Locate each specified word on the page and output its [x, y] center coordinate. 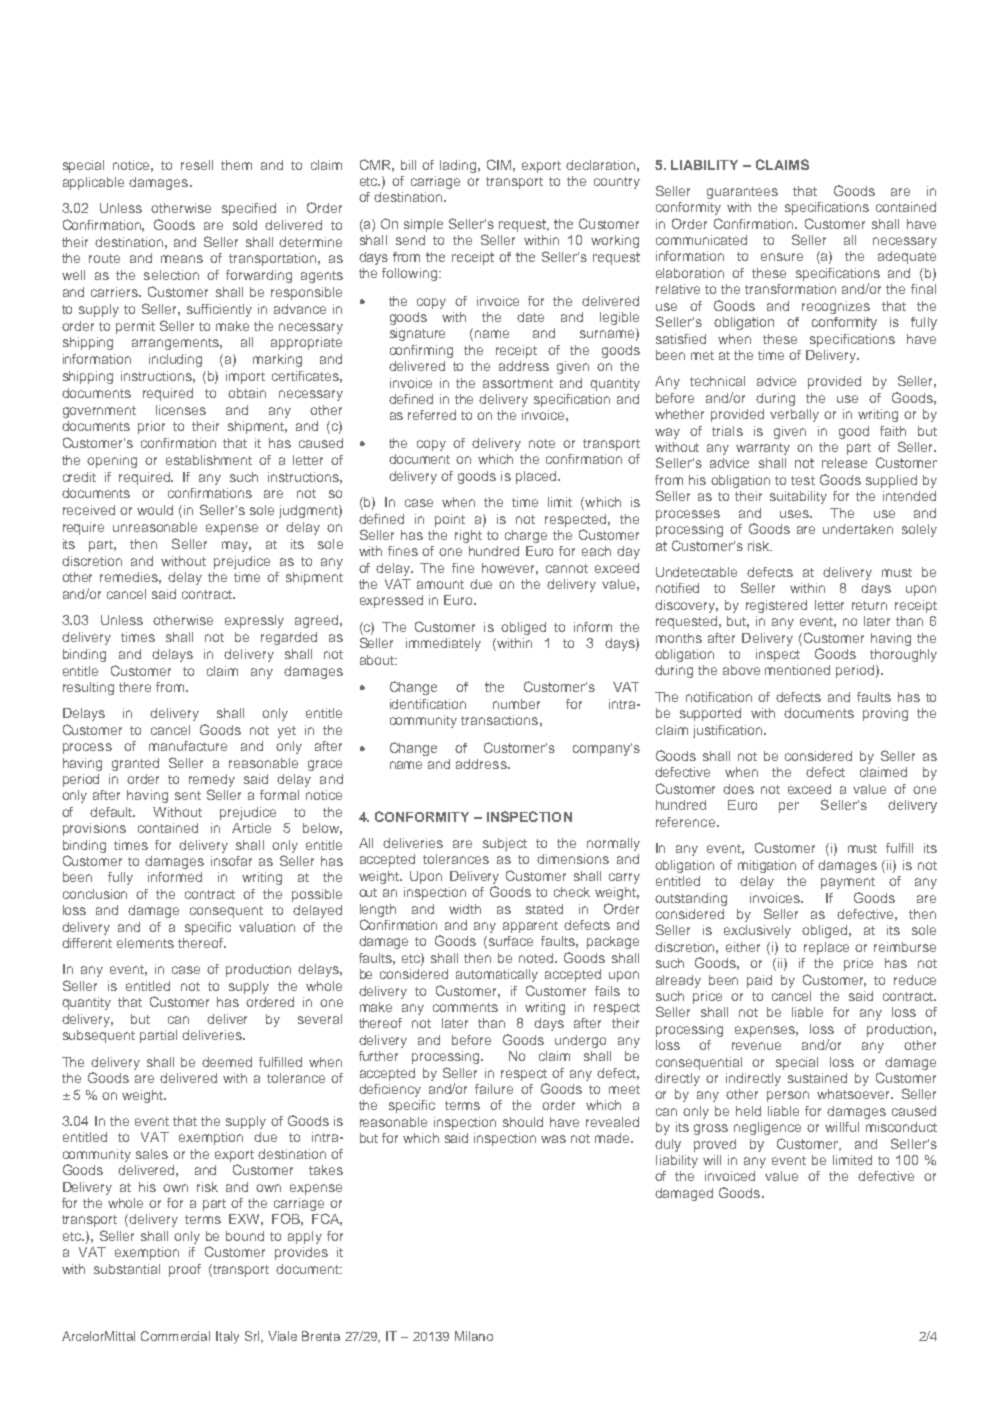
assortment [518, 383]
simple [423, 225]
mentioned [797, 670]
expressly [254, 621]
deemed [227, 1062]
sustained [817, 1078]
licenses [181, 410]
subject [505, 844]
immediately [443, 644]
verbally [794, 415]
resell [197, 165]
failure [494, 1089]
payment [848, 883]
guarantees [742, 193]
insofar [231, 861]
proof [185, 1270]
